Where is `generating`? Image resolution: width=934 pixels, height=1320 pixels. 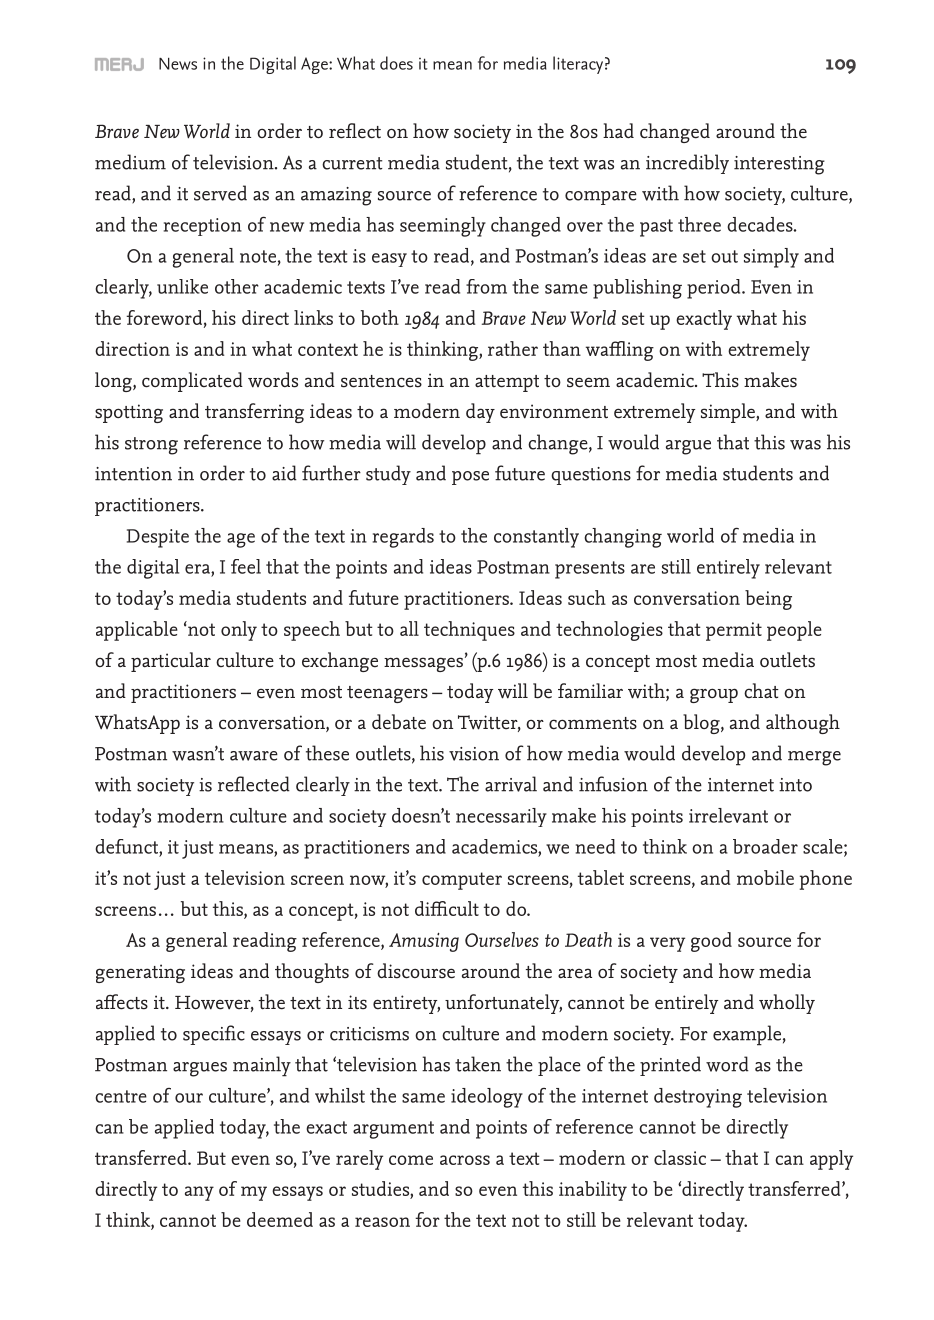
generating is located at coordinates (140, 973).
